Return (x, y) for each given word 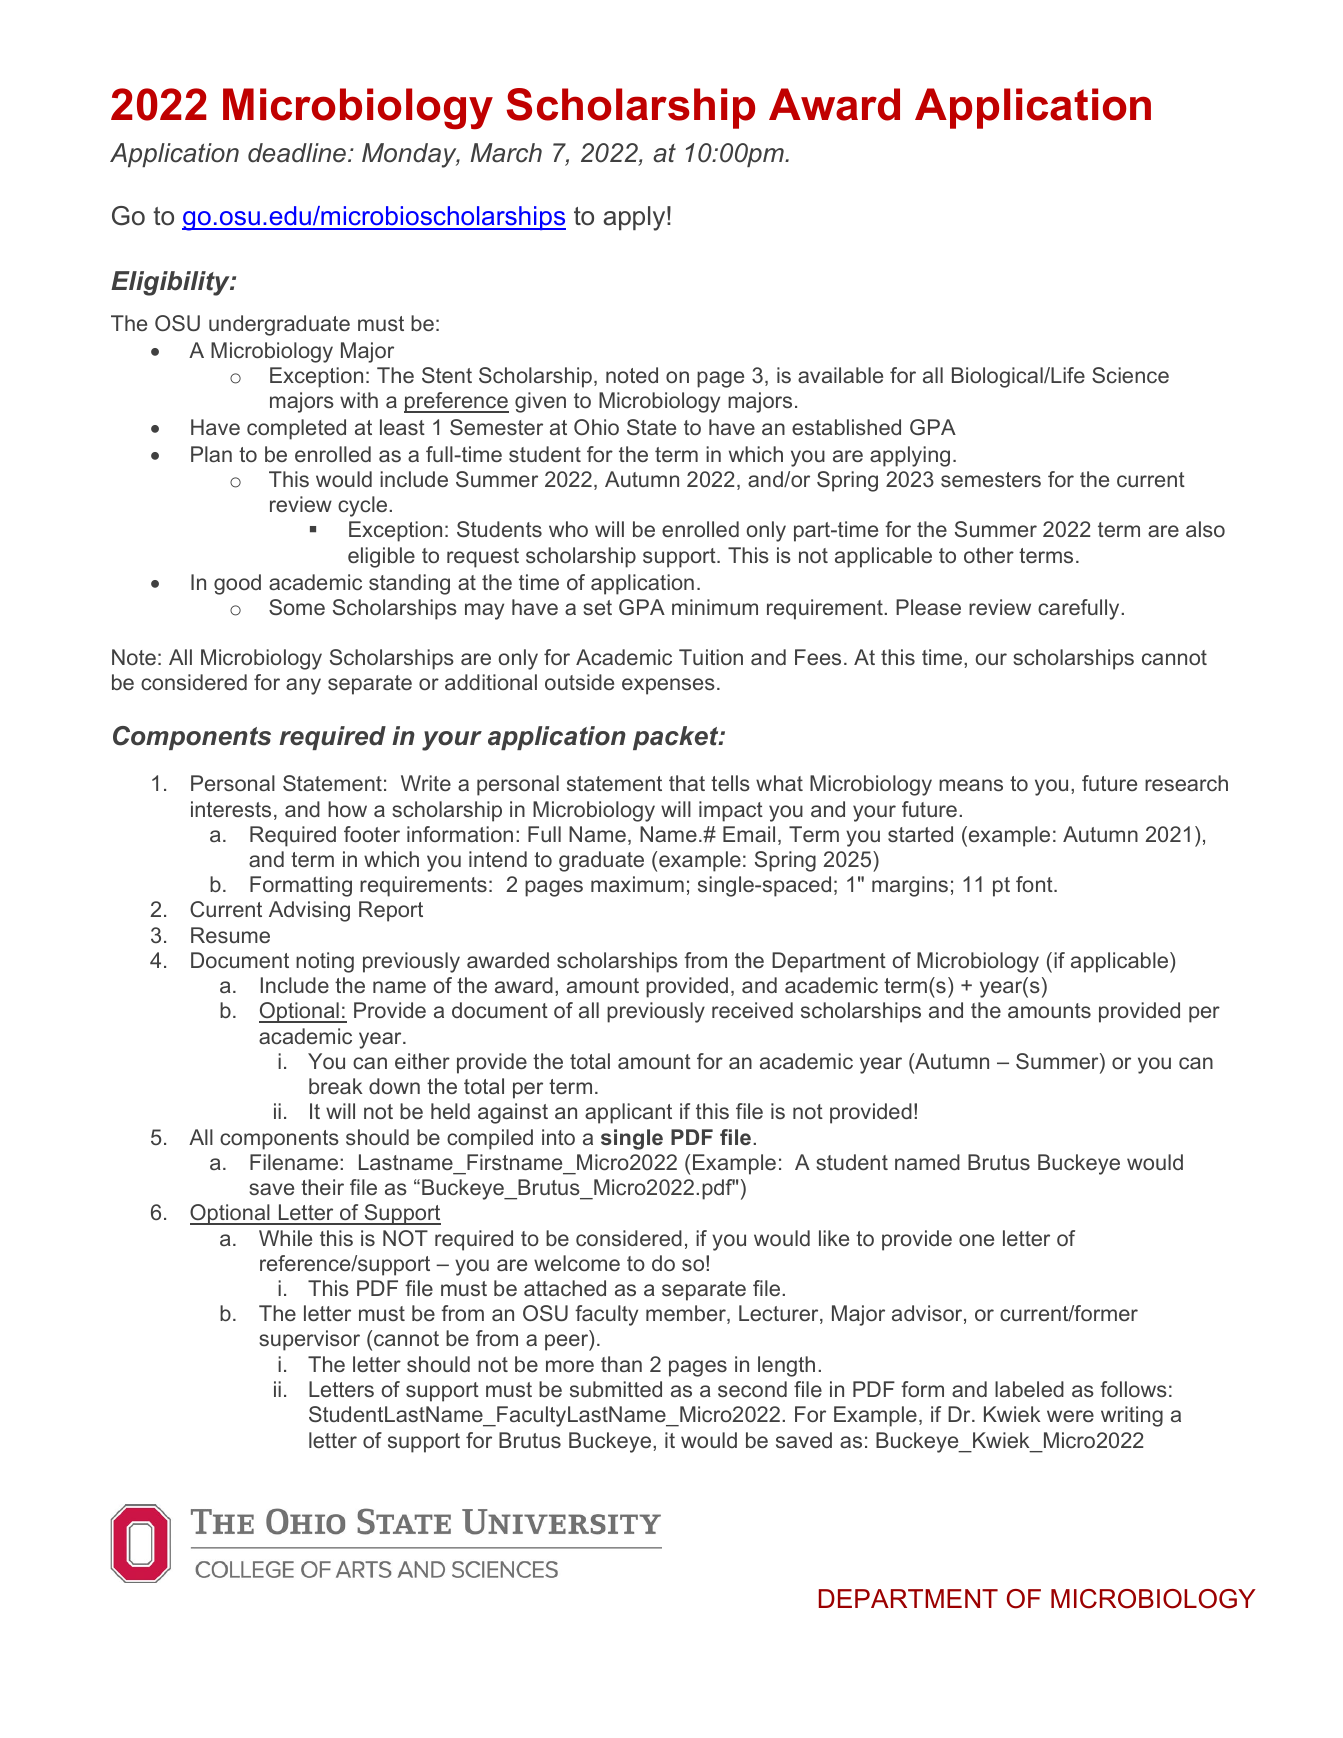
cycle (362, 506)
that (687, 783)
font (1035, 884)
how (347, 809)
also (1205, 529)
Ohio (596, 427)
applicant (628, 1113)
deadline (297, 153)
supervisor (309, 1340)
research (1186, 783)
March (506, 153)
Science (1130, 375)
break (336, 1086)
